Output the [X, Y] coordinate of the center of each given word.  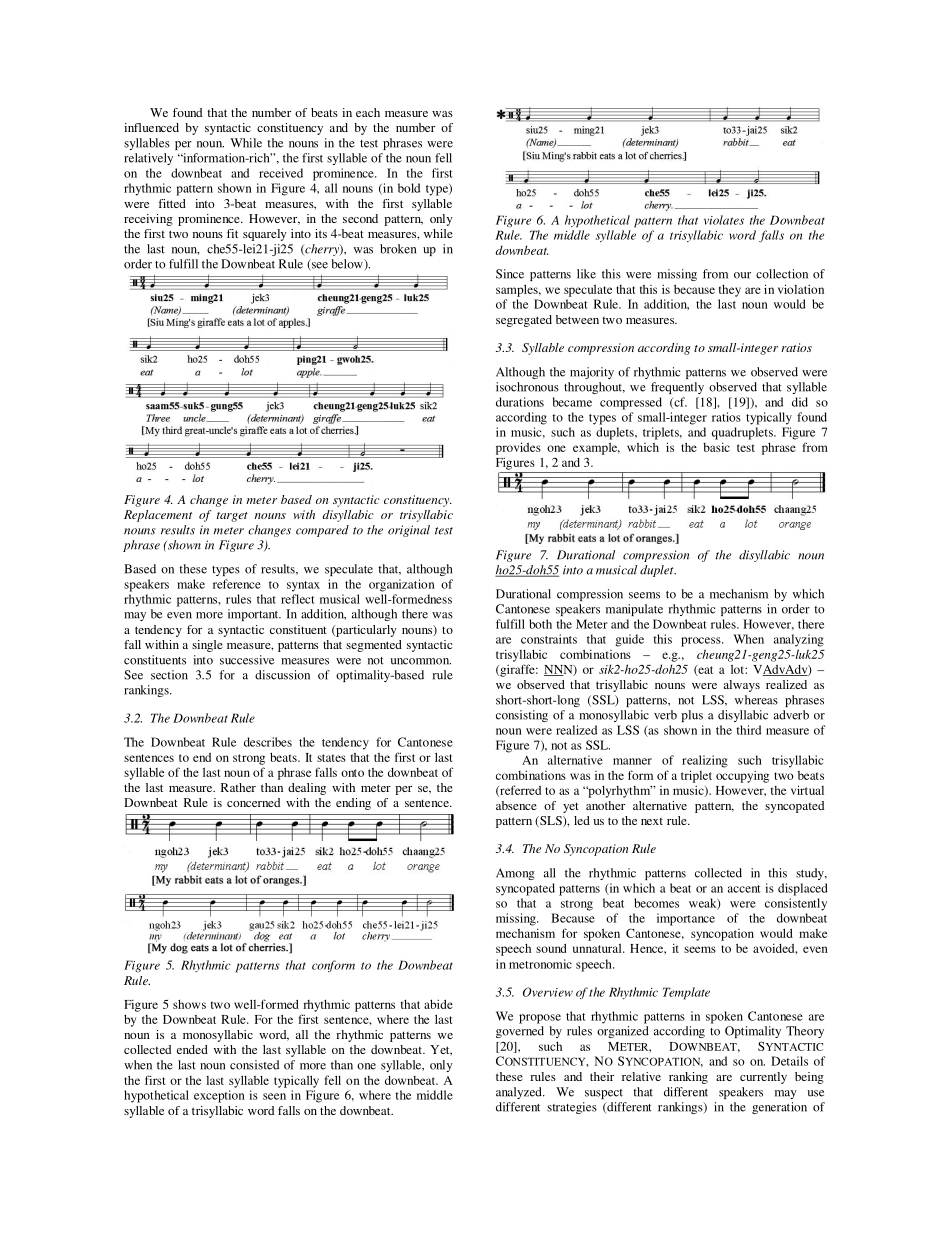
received [281, 173]
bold [409, 188]
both [540, 624]
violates [724, 220]
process [702, 642]
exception [219, 1096]
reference [237, 584]
